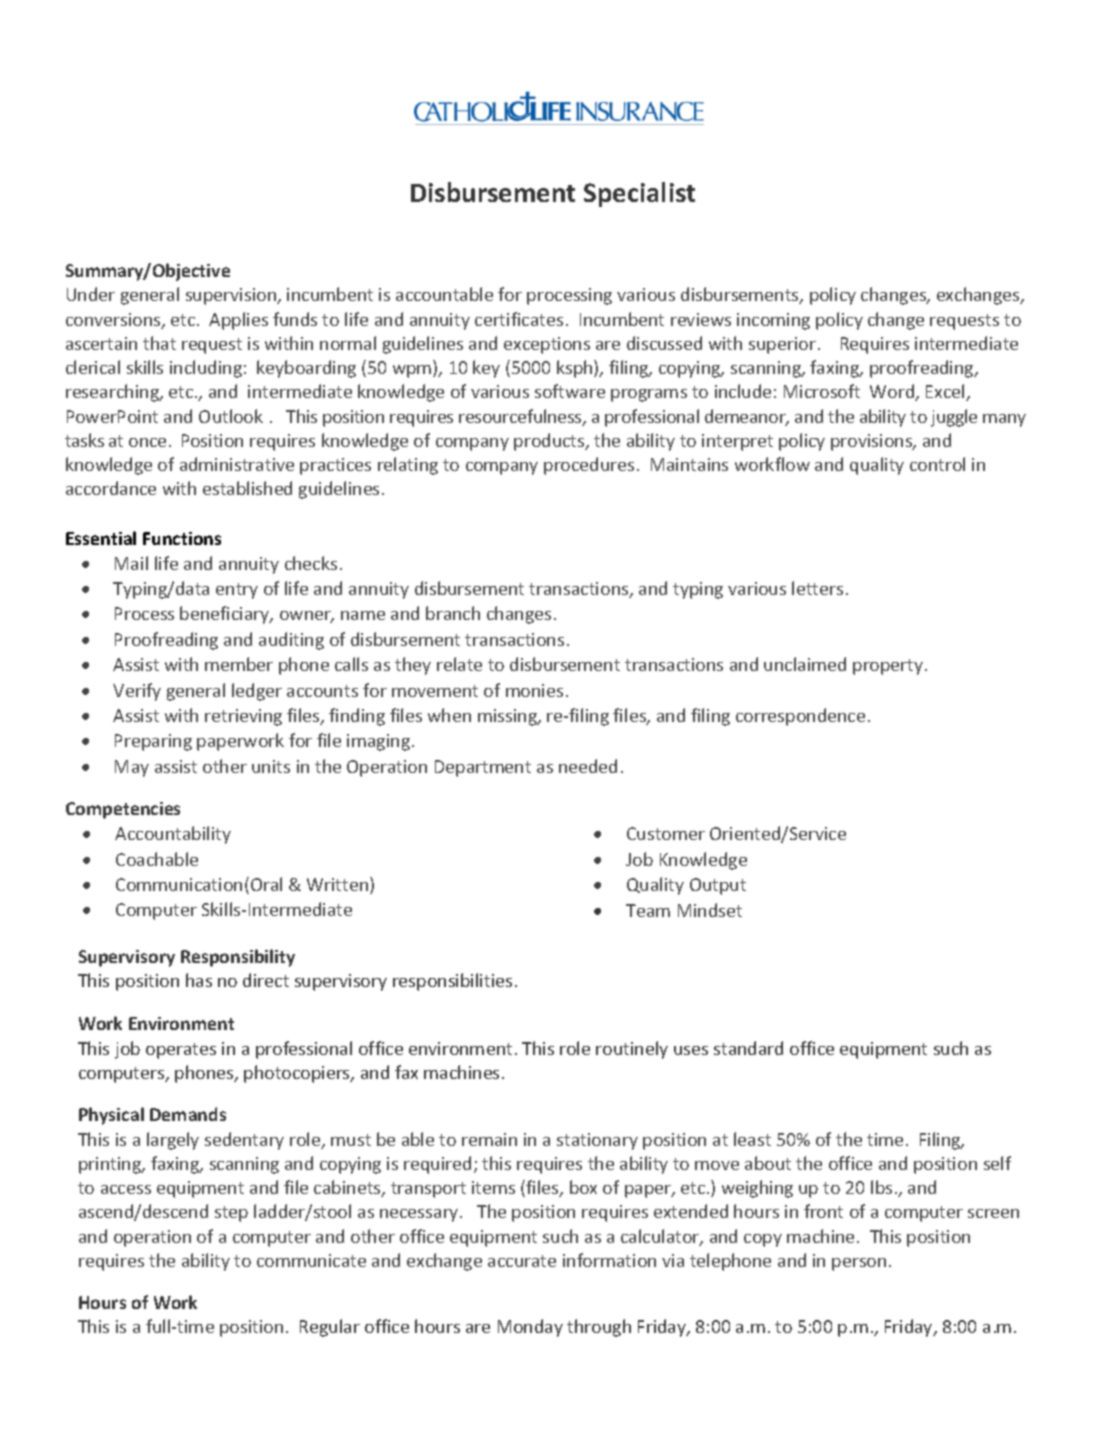  What do you see at coordinates (550, 442) in the document?
I see `products` at bounding box center [550, 442].
